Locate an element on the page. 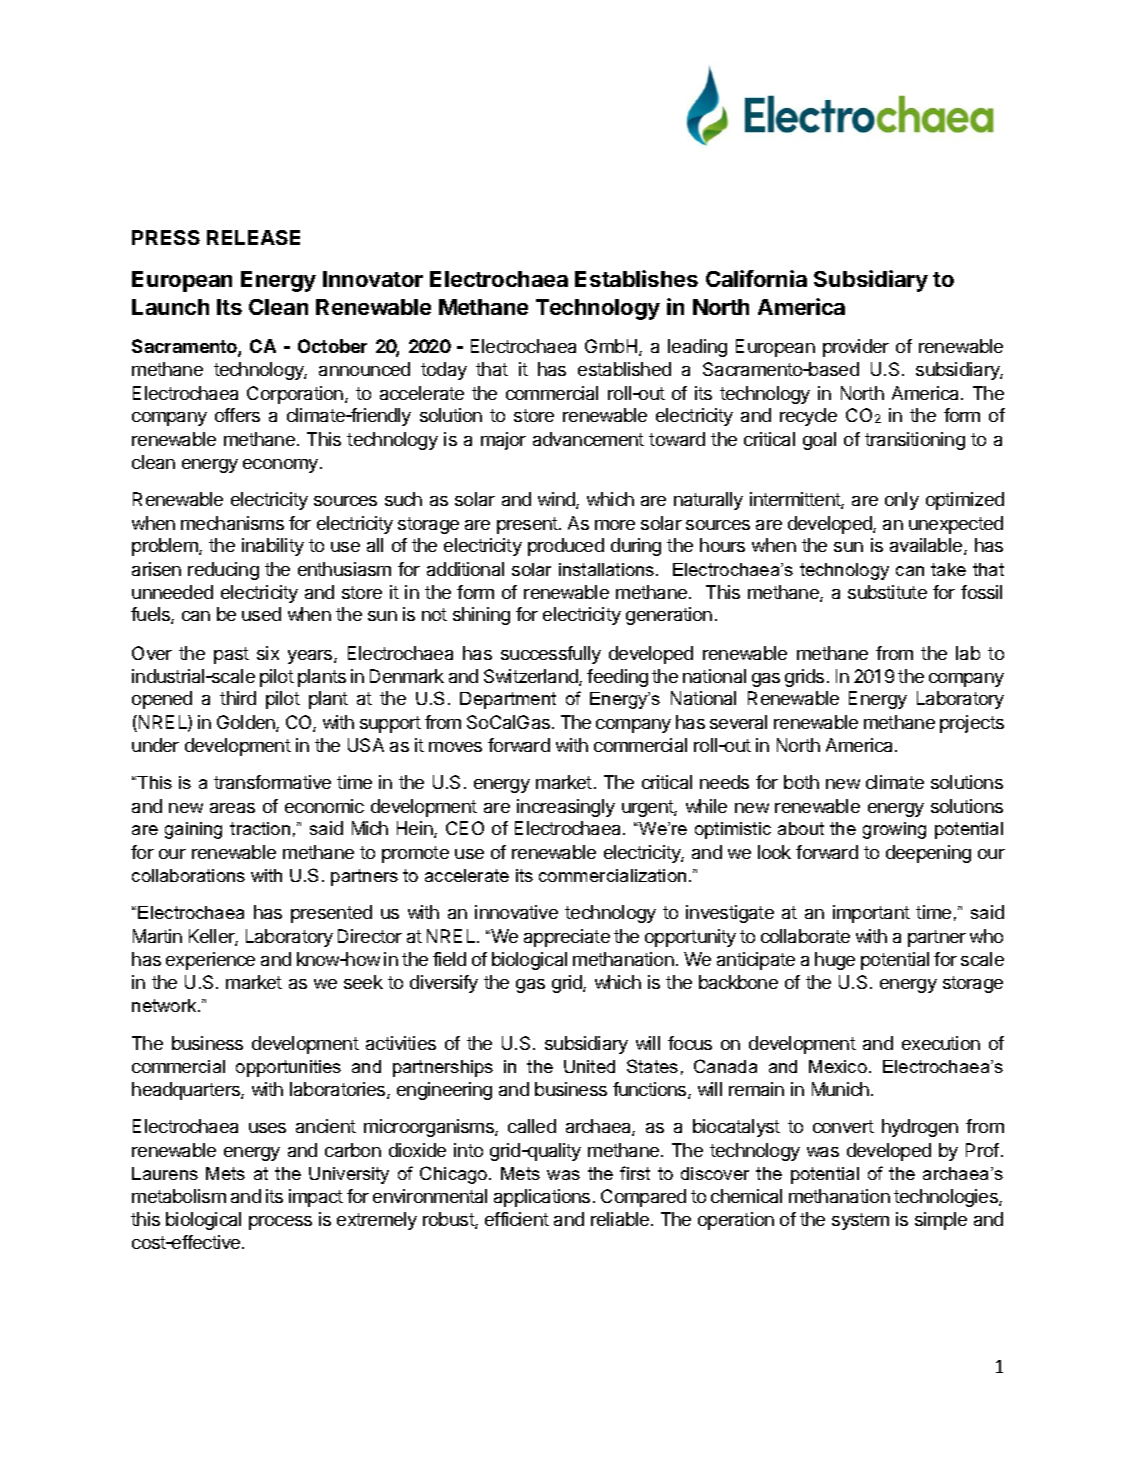 Image resolution: width=1136 pixels, height=1470 pixels. substitute is located at coordinates (887, 592).
